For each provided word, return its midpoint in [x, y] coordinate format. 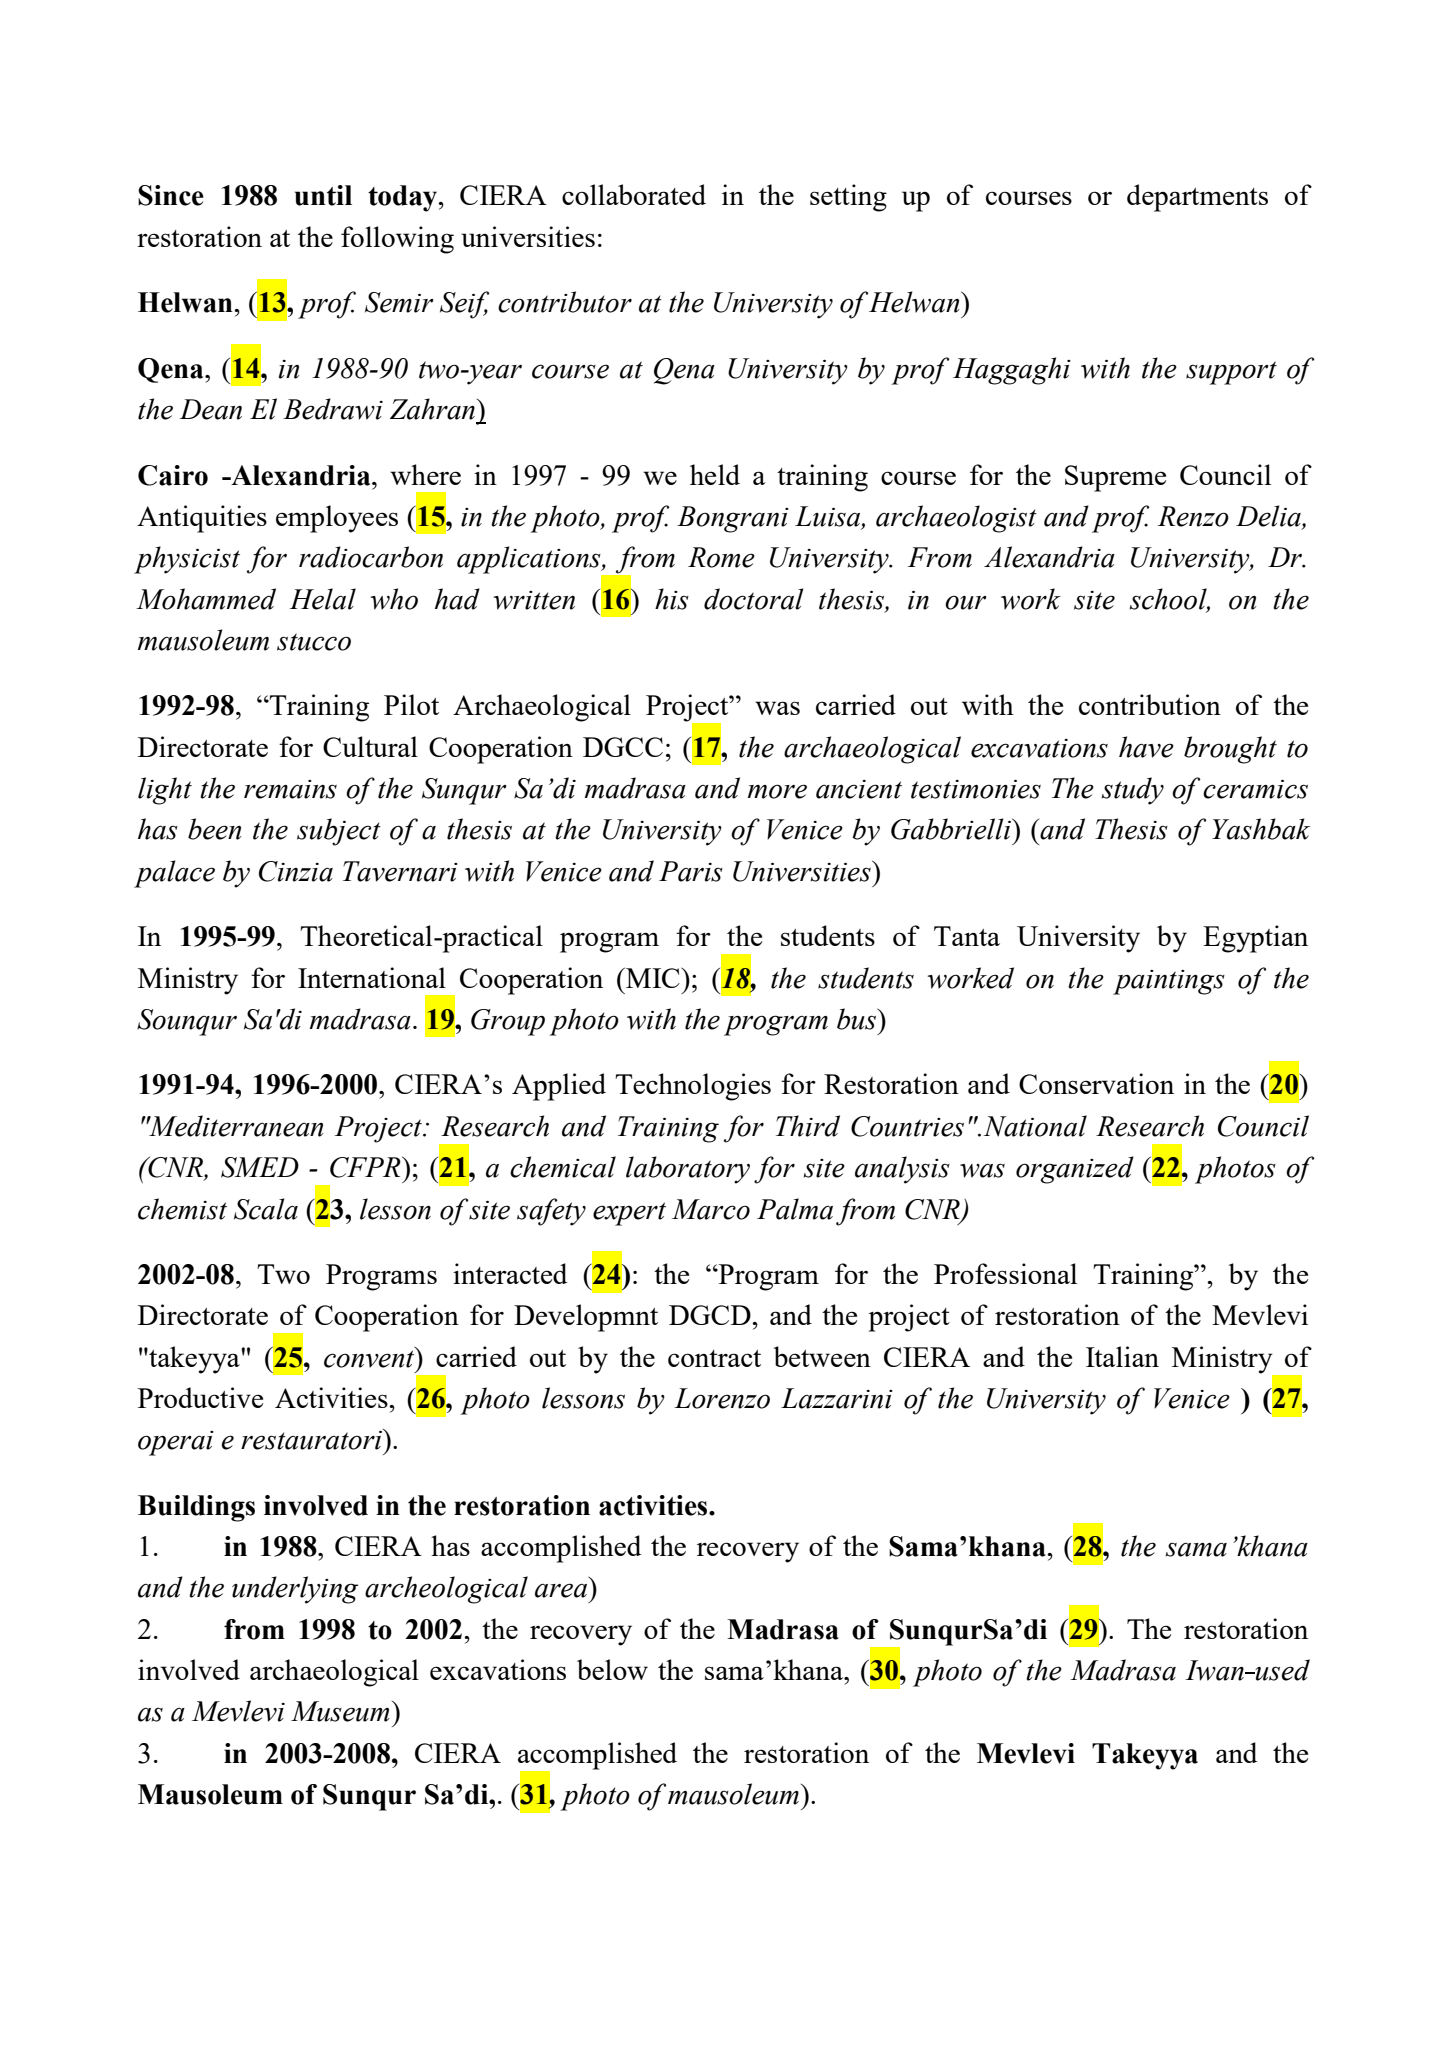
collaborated [634, 194]
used [1281, 1670]
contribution [1150, 704]
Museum [340, 1711]
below [612, 1669]
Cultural [370, 746]
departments [1197, 198]
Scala [266, 1209]
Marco [711, 1209]
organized [1075, 1170]
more [777, 791]
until [323, 195]
